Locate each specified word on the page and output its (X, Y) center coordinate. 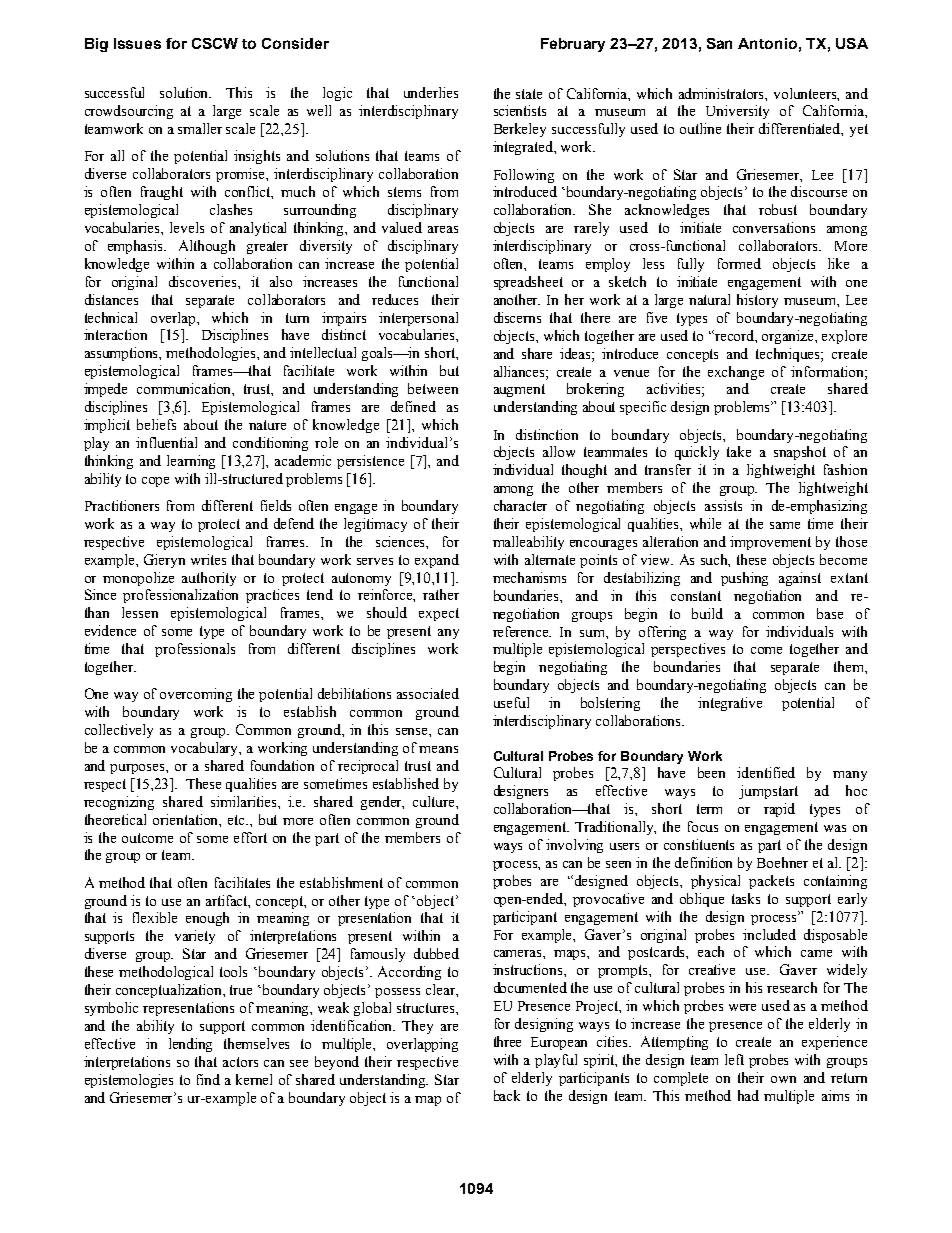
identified (766, 772)
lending (190, 1045)
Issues (137, 43)
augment (519, 390)
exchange (736, 373)
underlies (431, 92)
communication (185, 389)
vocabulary (206, 749)
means (438, 749)
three (507, 1041)
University (737, 112)
